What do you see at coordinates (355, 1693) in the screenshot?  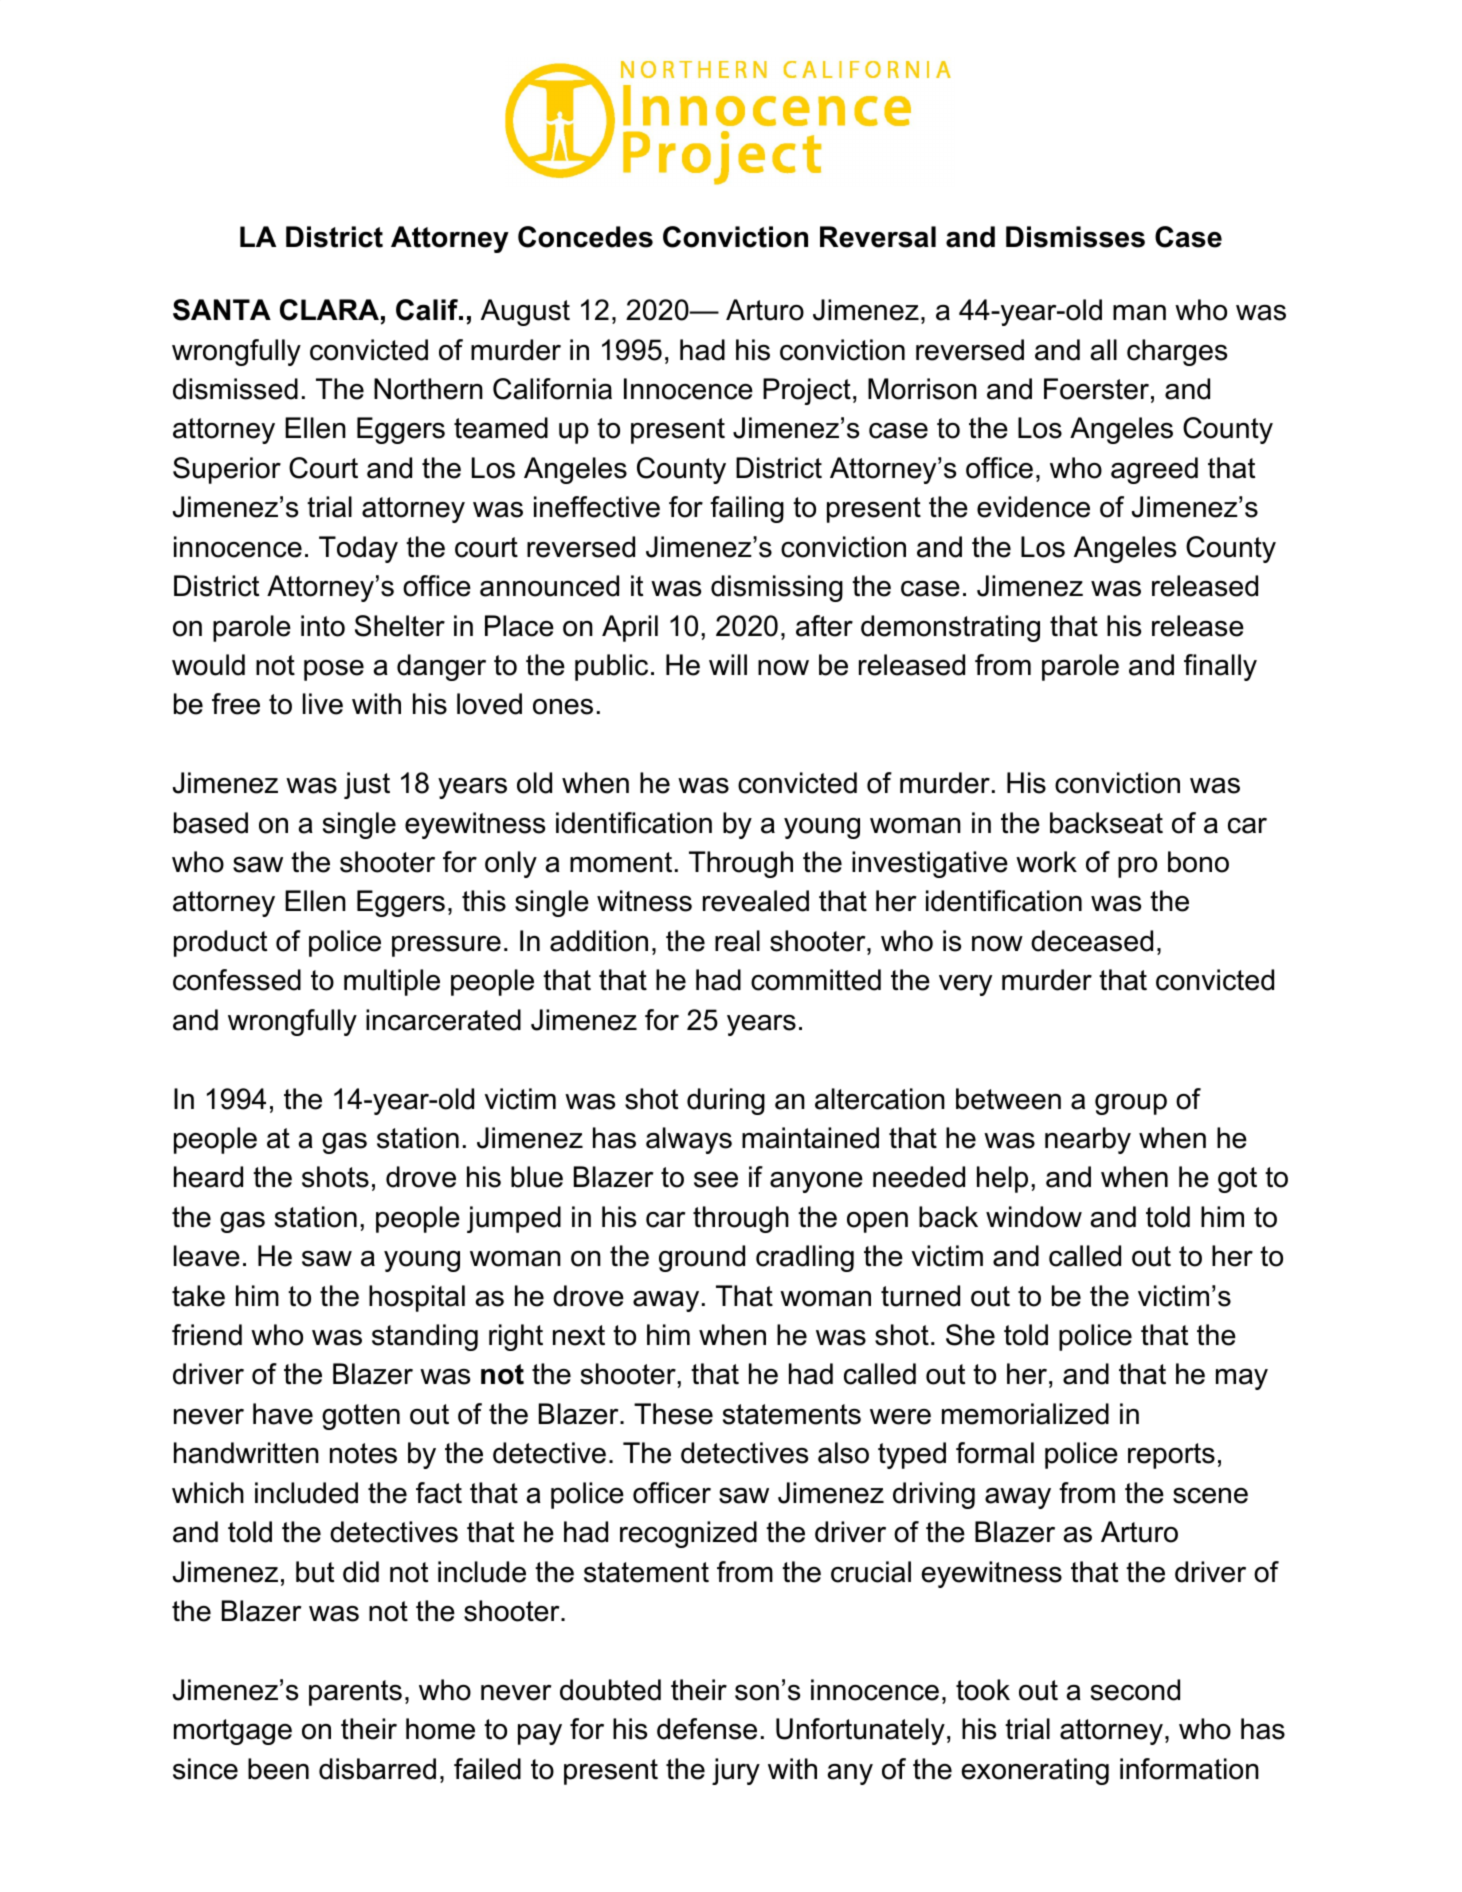 I see `parents` at bounding box center [355, 1693].
